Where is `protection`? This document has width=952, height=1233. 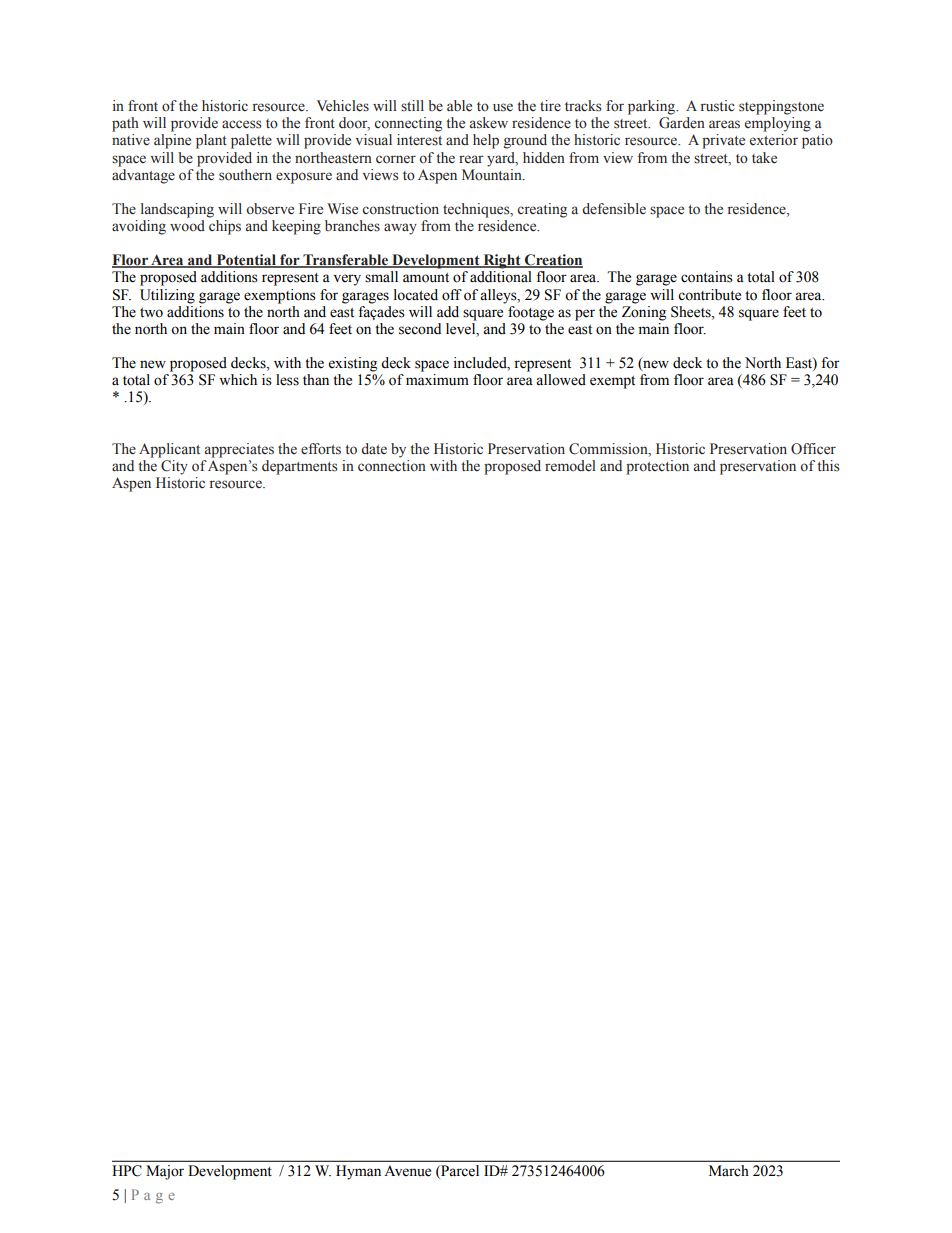 protection is located at coordinates (657, 467).
